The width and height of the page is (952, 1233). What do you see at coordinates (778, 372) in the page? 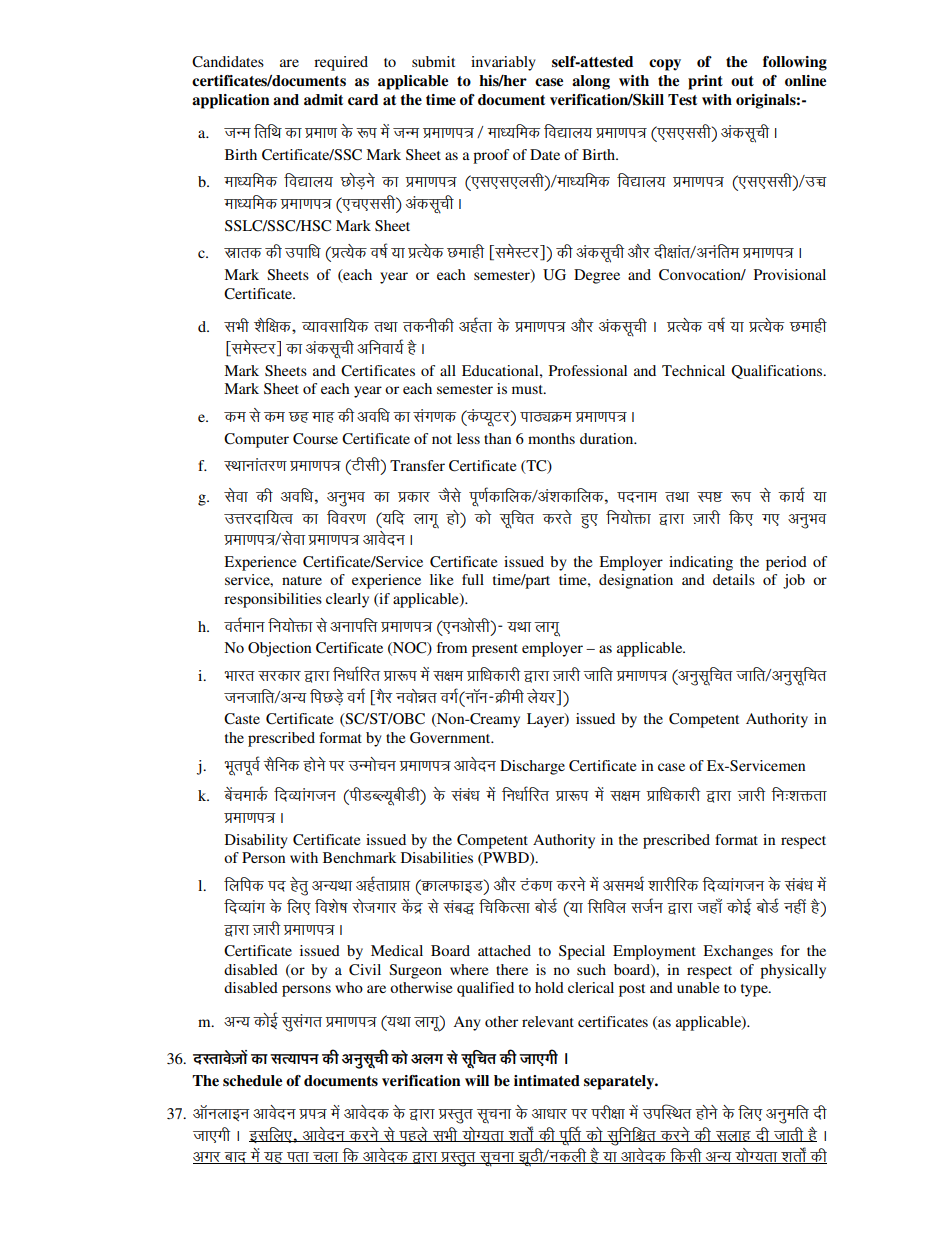
I see `Qualifications` at bounding box center [778, 372].
